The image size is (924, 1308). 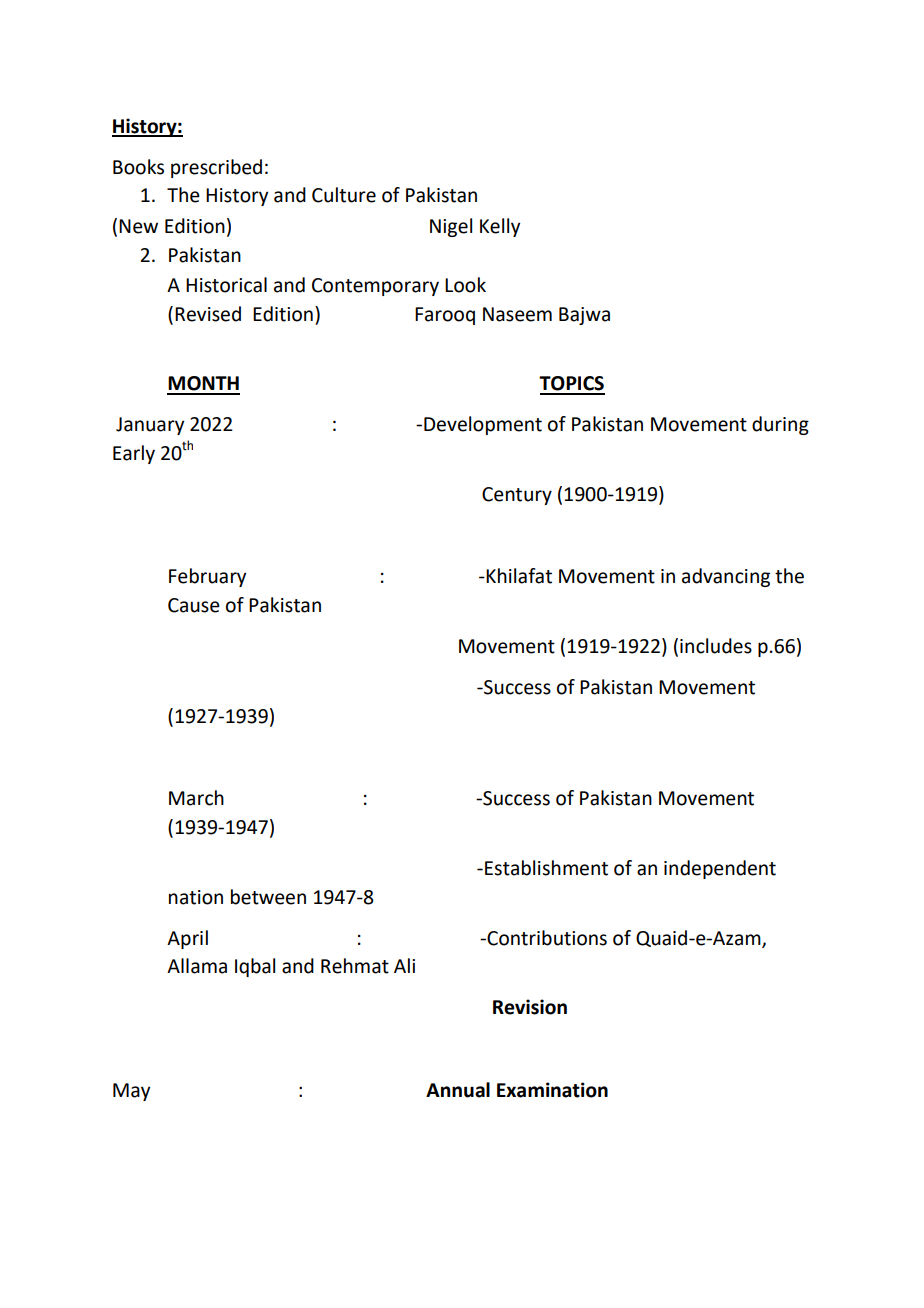 What do you see at coordinates (546, 868) in the image?
I see `Establishment` at bounding box center [546, 868].
